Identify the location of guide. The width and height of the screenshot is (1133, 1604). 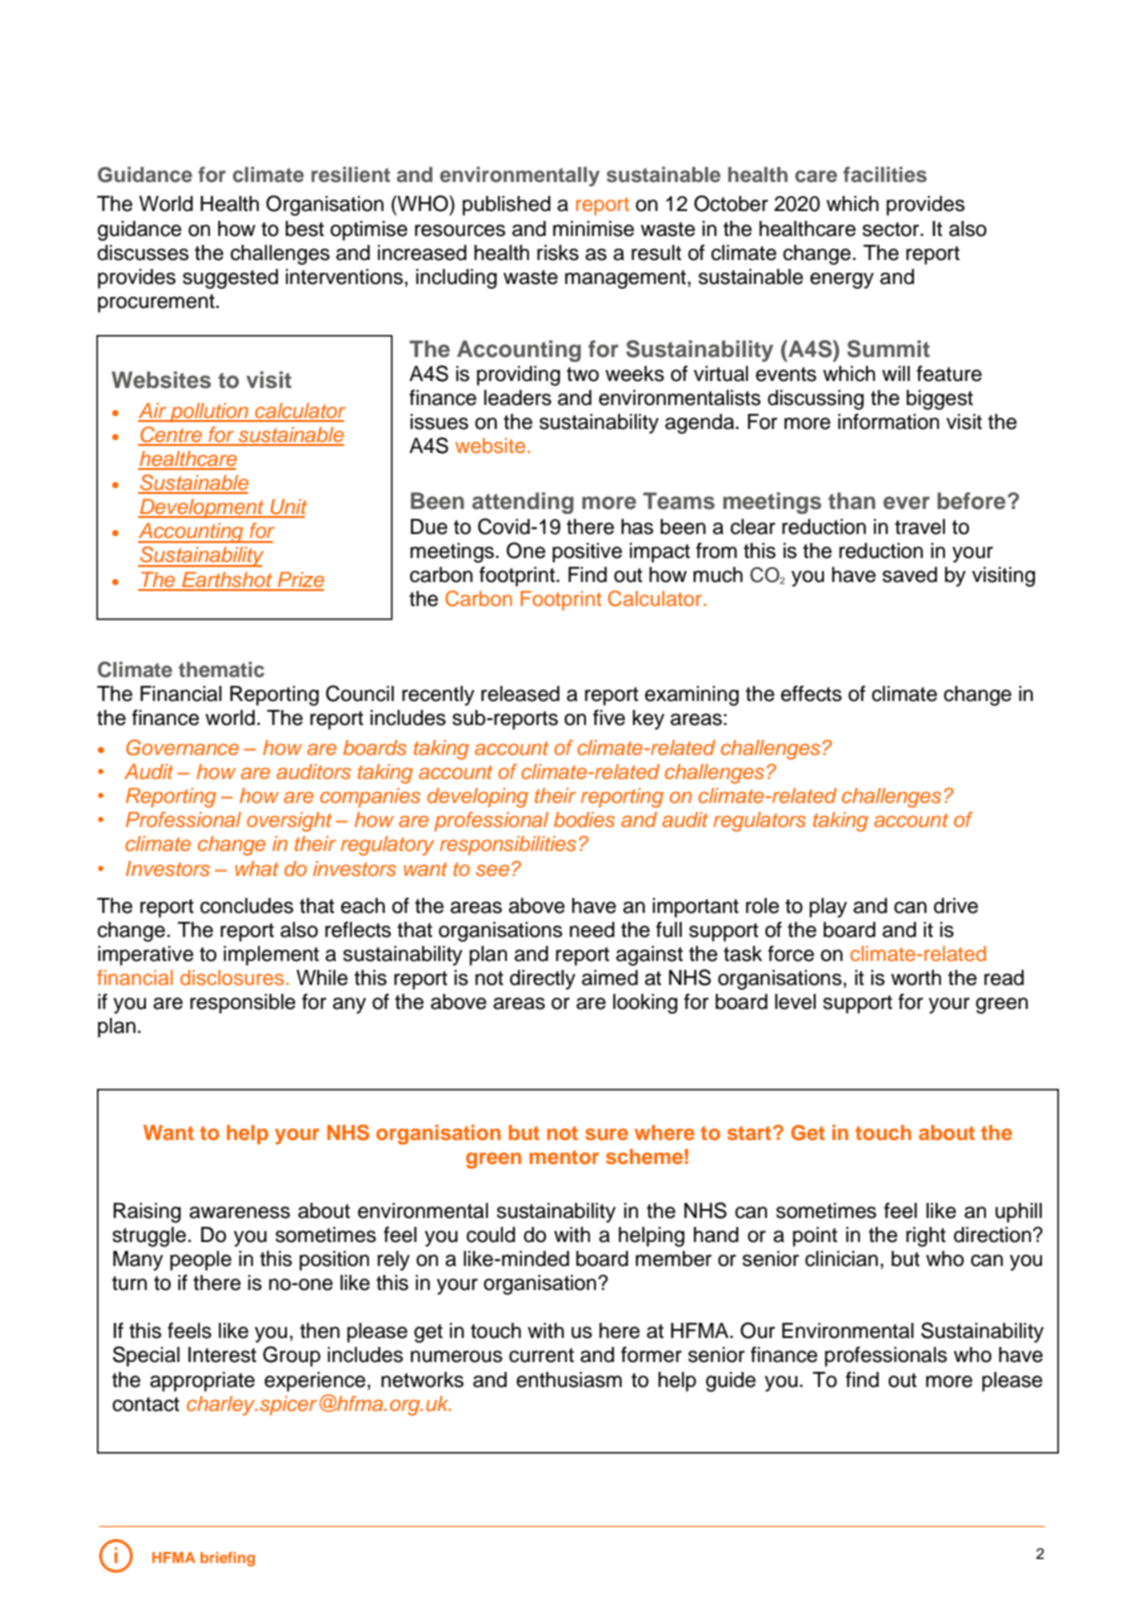
(731, 1382).
